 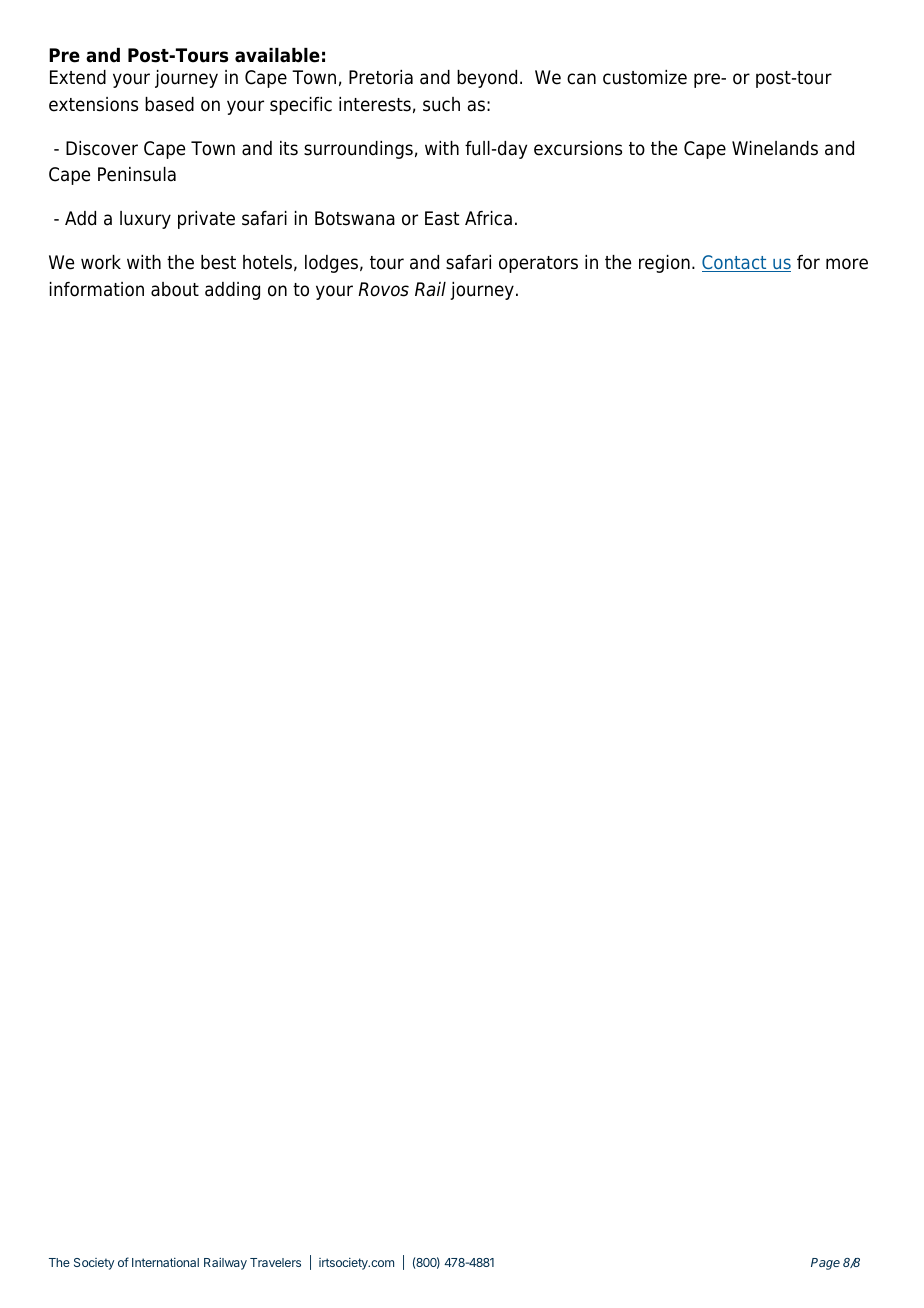 I want to click on operators, so click(x=538, y=264).
